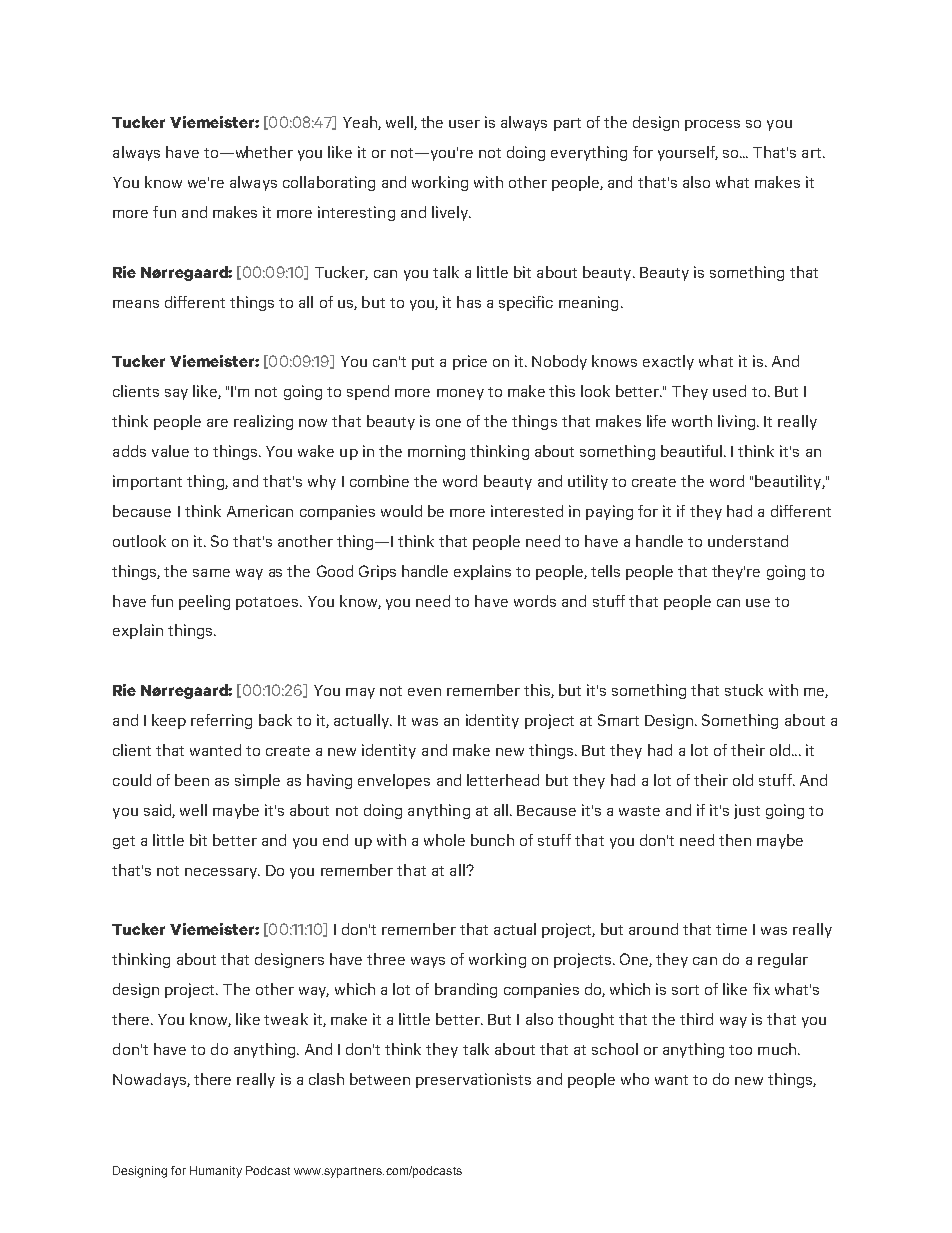 This screenshot has height=1233, width=952. What do you see at coordinates (464, 124) in the screenshot?
I see `user` at bounding box center [464, 124].
